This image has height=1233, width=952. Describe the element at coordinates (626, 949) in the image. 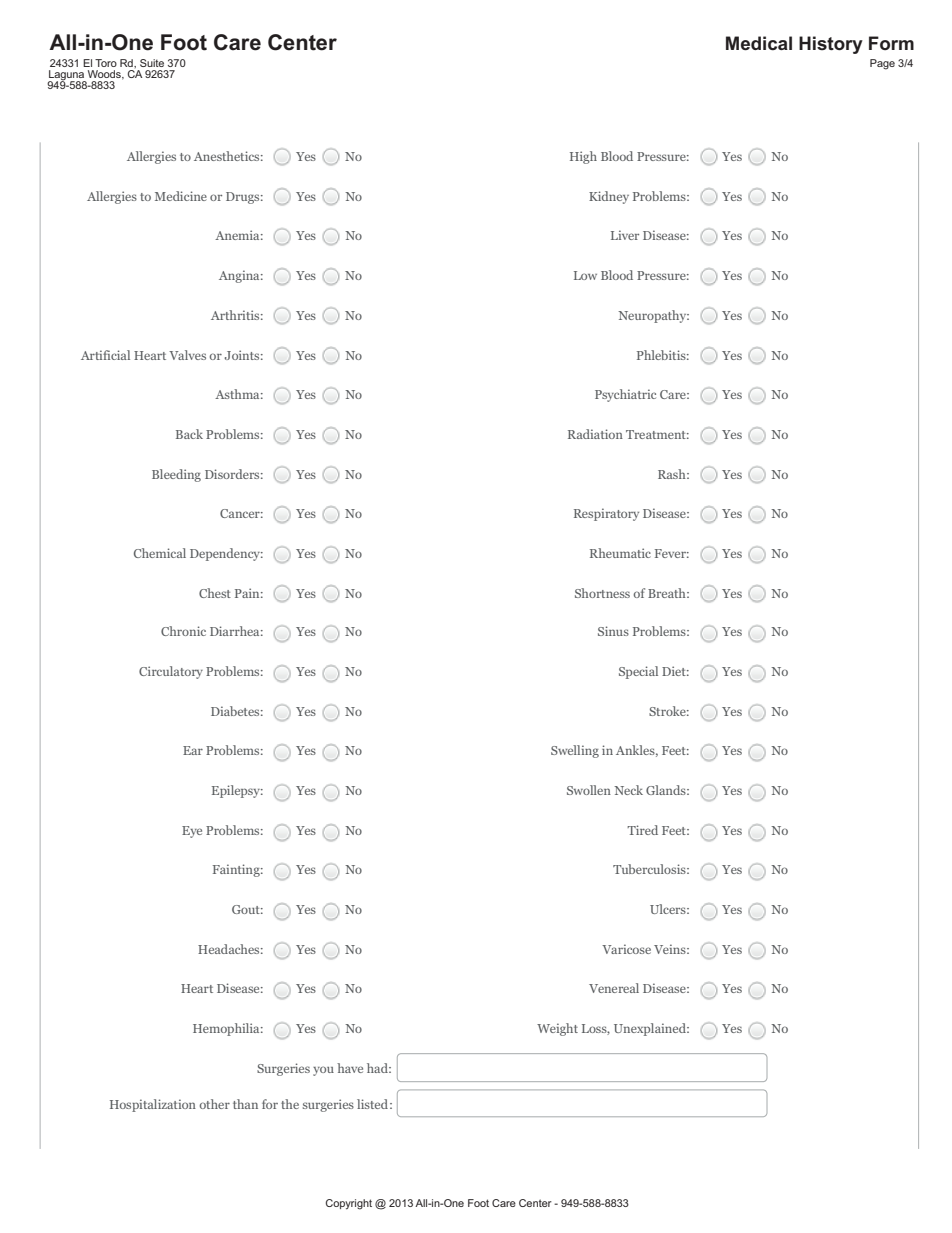

I see `Varicose` at that location.
